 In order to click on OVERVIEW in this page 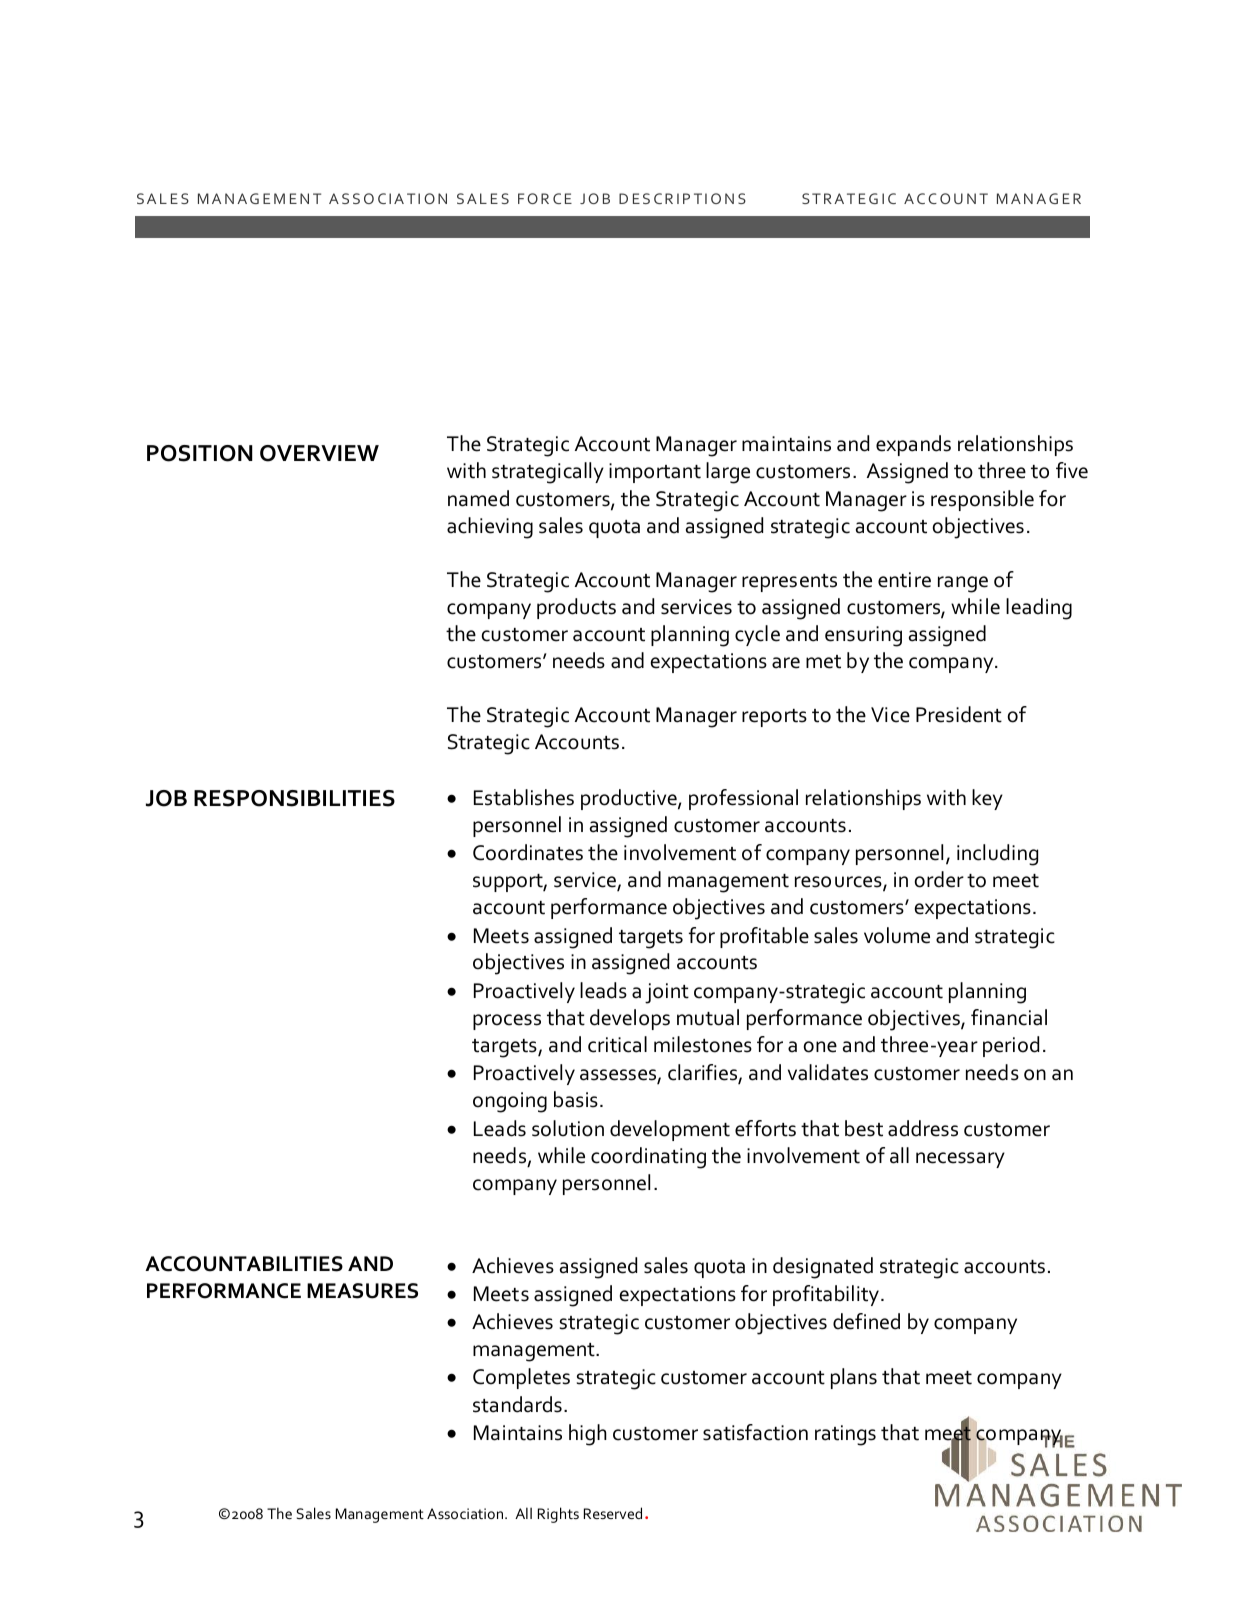, I will do `click(319, 453)`.
